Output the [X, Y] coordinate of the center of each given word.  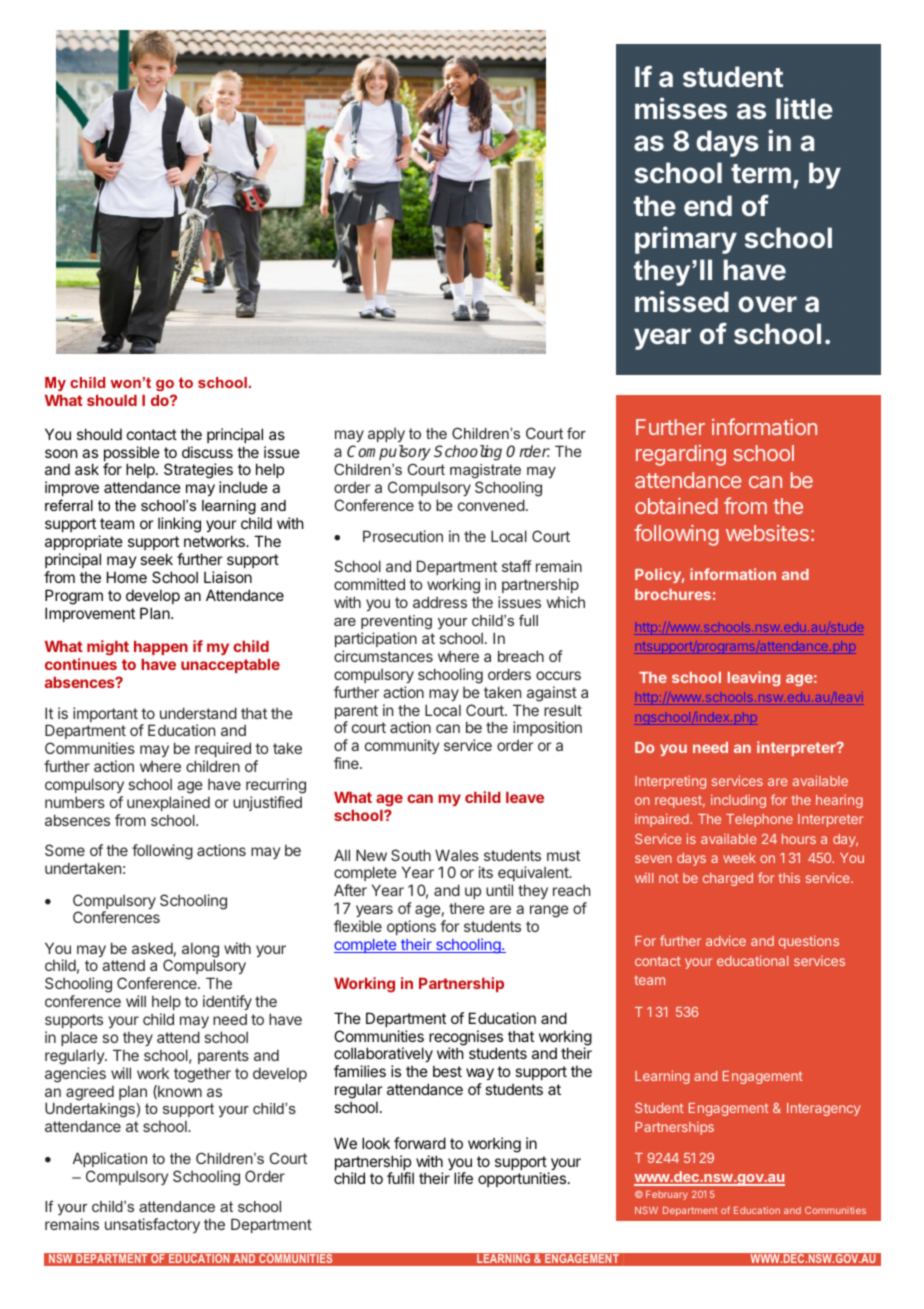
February [667, 1195]
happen [161, 648]
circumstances [383, 656]
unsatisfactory [152, 1225]
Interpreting [670, 782]
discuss [207, 452]
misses [681, 108]
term [761, 173]
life [463, 1178]
